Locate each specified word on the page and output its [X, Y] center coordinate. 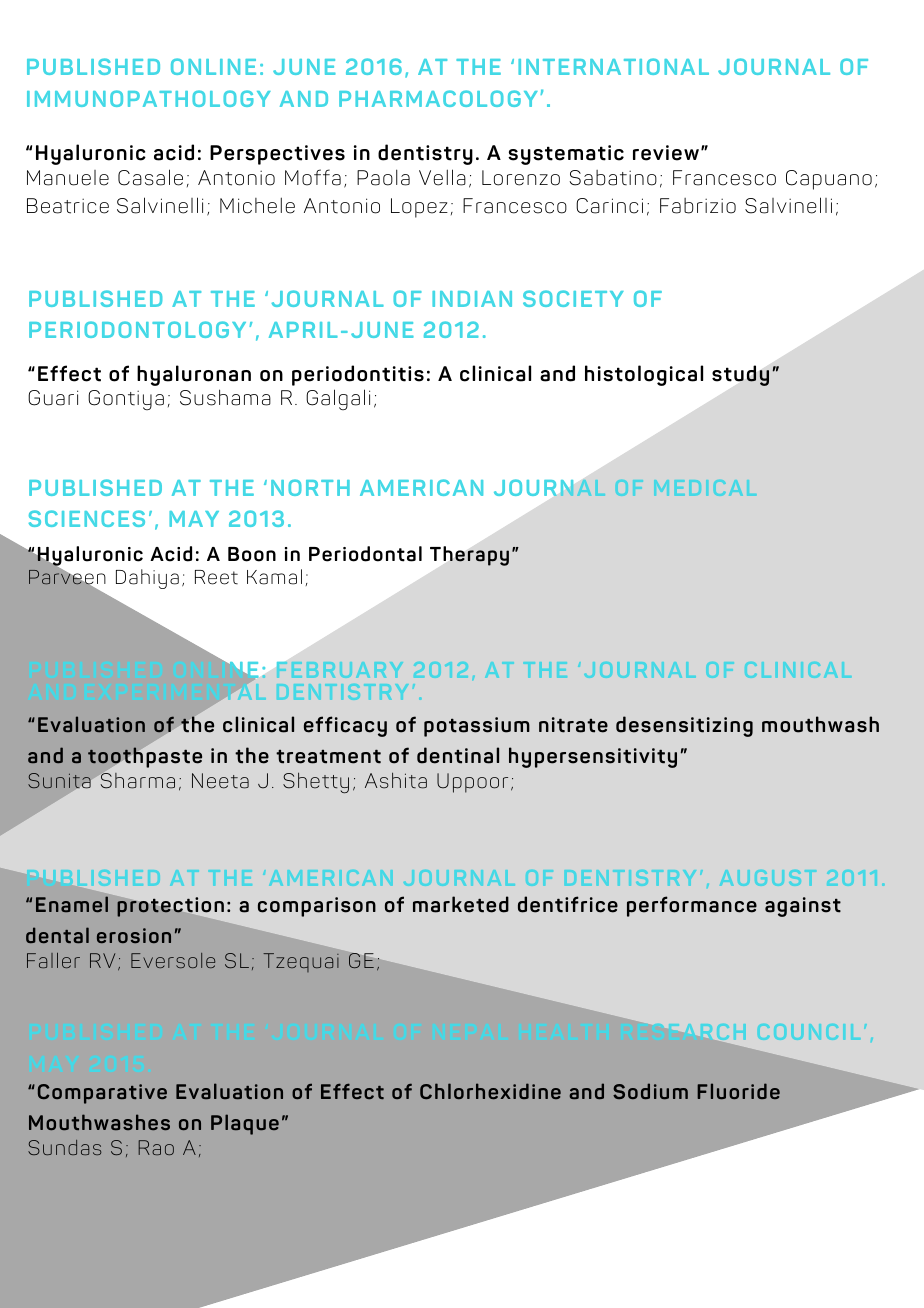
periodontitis [358, 375]
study [740, 375]
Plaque [245, 1124]
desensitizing [684, 726]
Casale [150, 177]
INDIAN [472, 299]
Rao [156, 1147]
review [666, 153]
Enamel [72, 904]
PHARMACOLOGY [438, 98]
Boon [252, 554]
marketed [461, 904]
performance [692, 906]
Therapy [469, 556]
